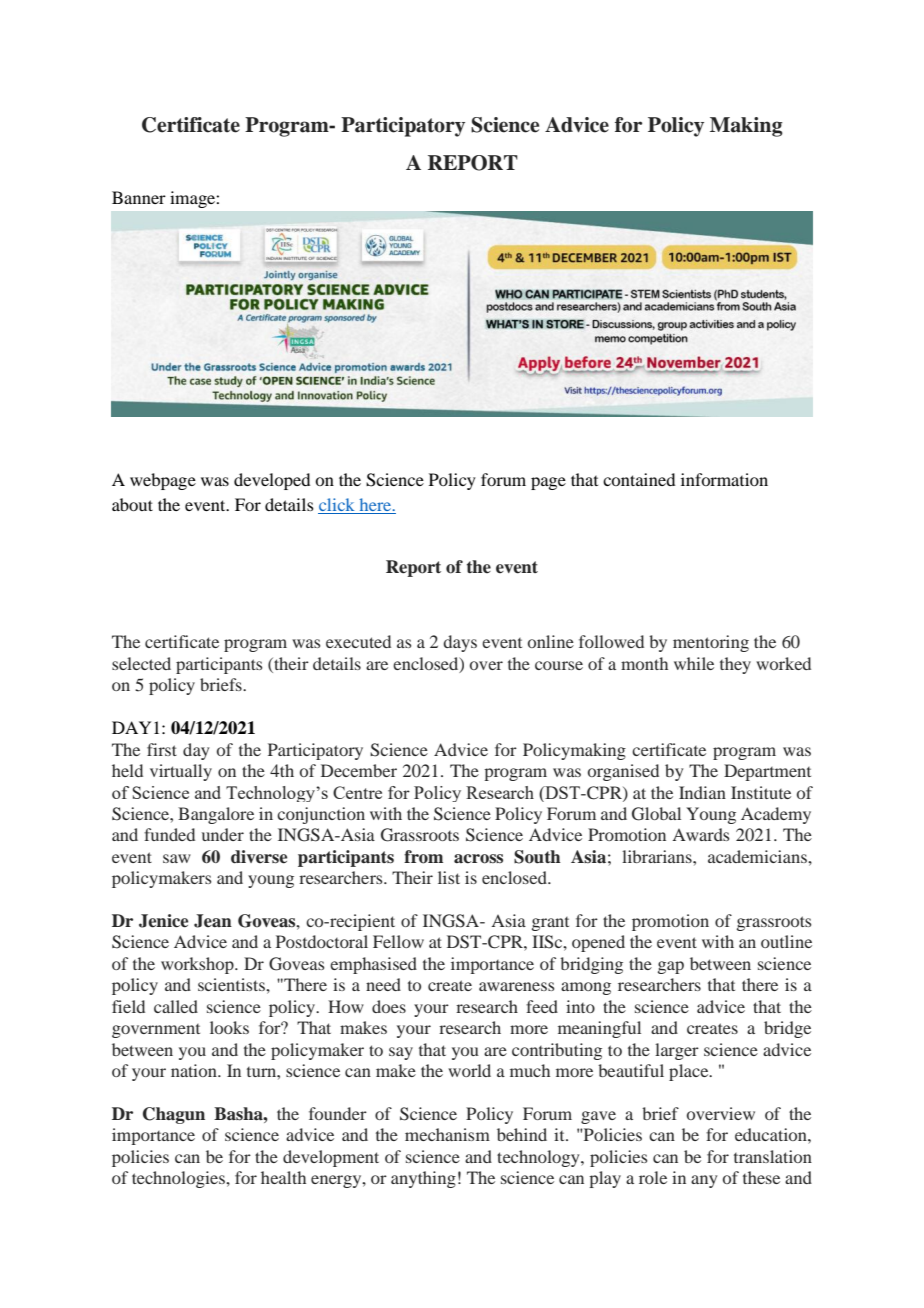  What do you see at coordinates (447, 1134) in the screenshot?
I see `mechanism` at bounding box center [447, 1134].
